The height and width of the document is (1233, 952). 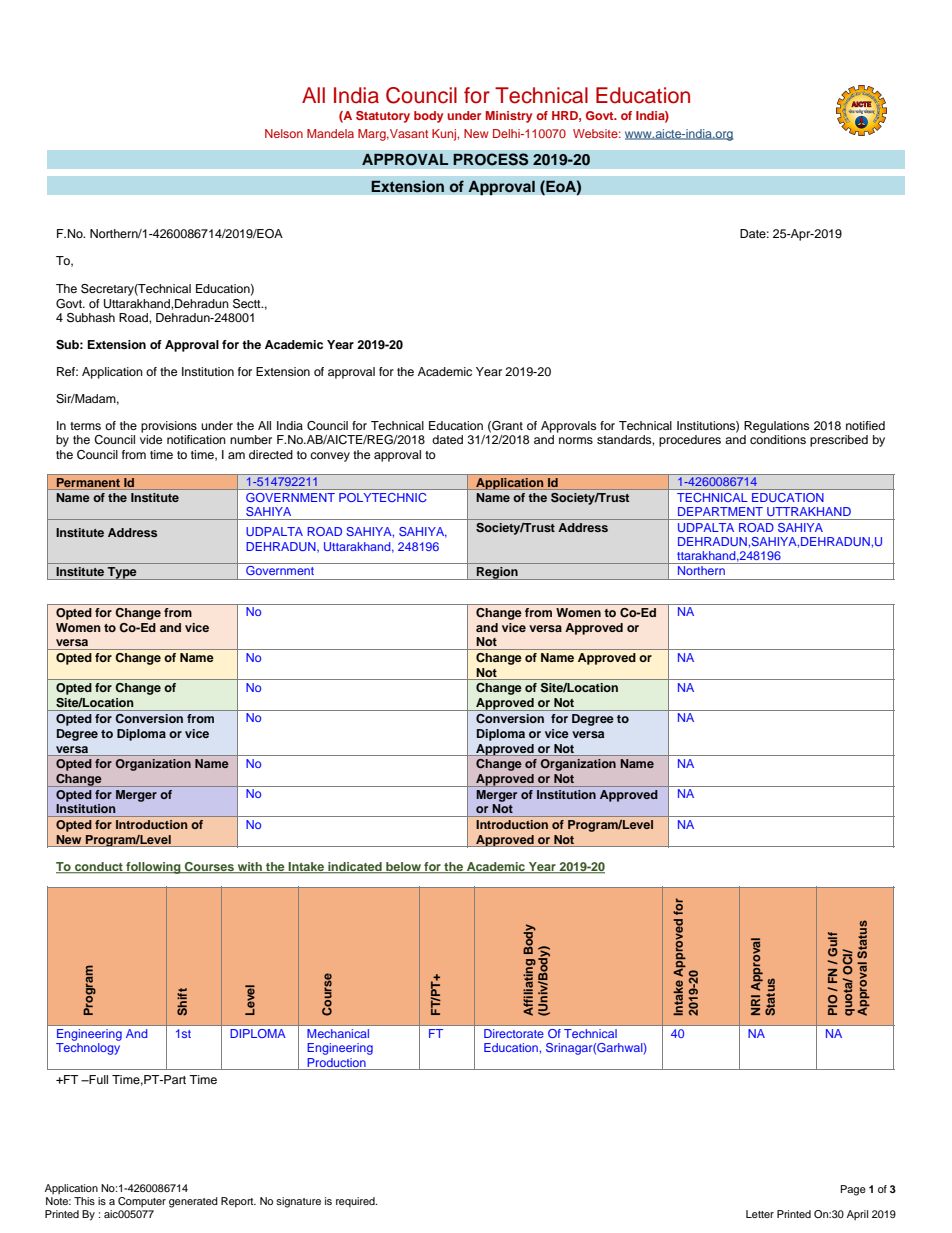 What do you see at coordinates (355, 868) in the document?
I see `indicated` at bounding box center [355, 868].
